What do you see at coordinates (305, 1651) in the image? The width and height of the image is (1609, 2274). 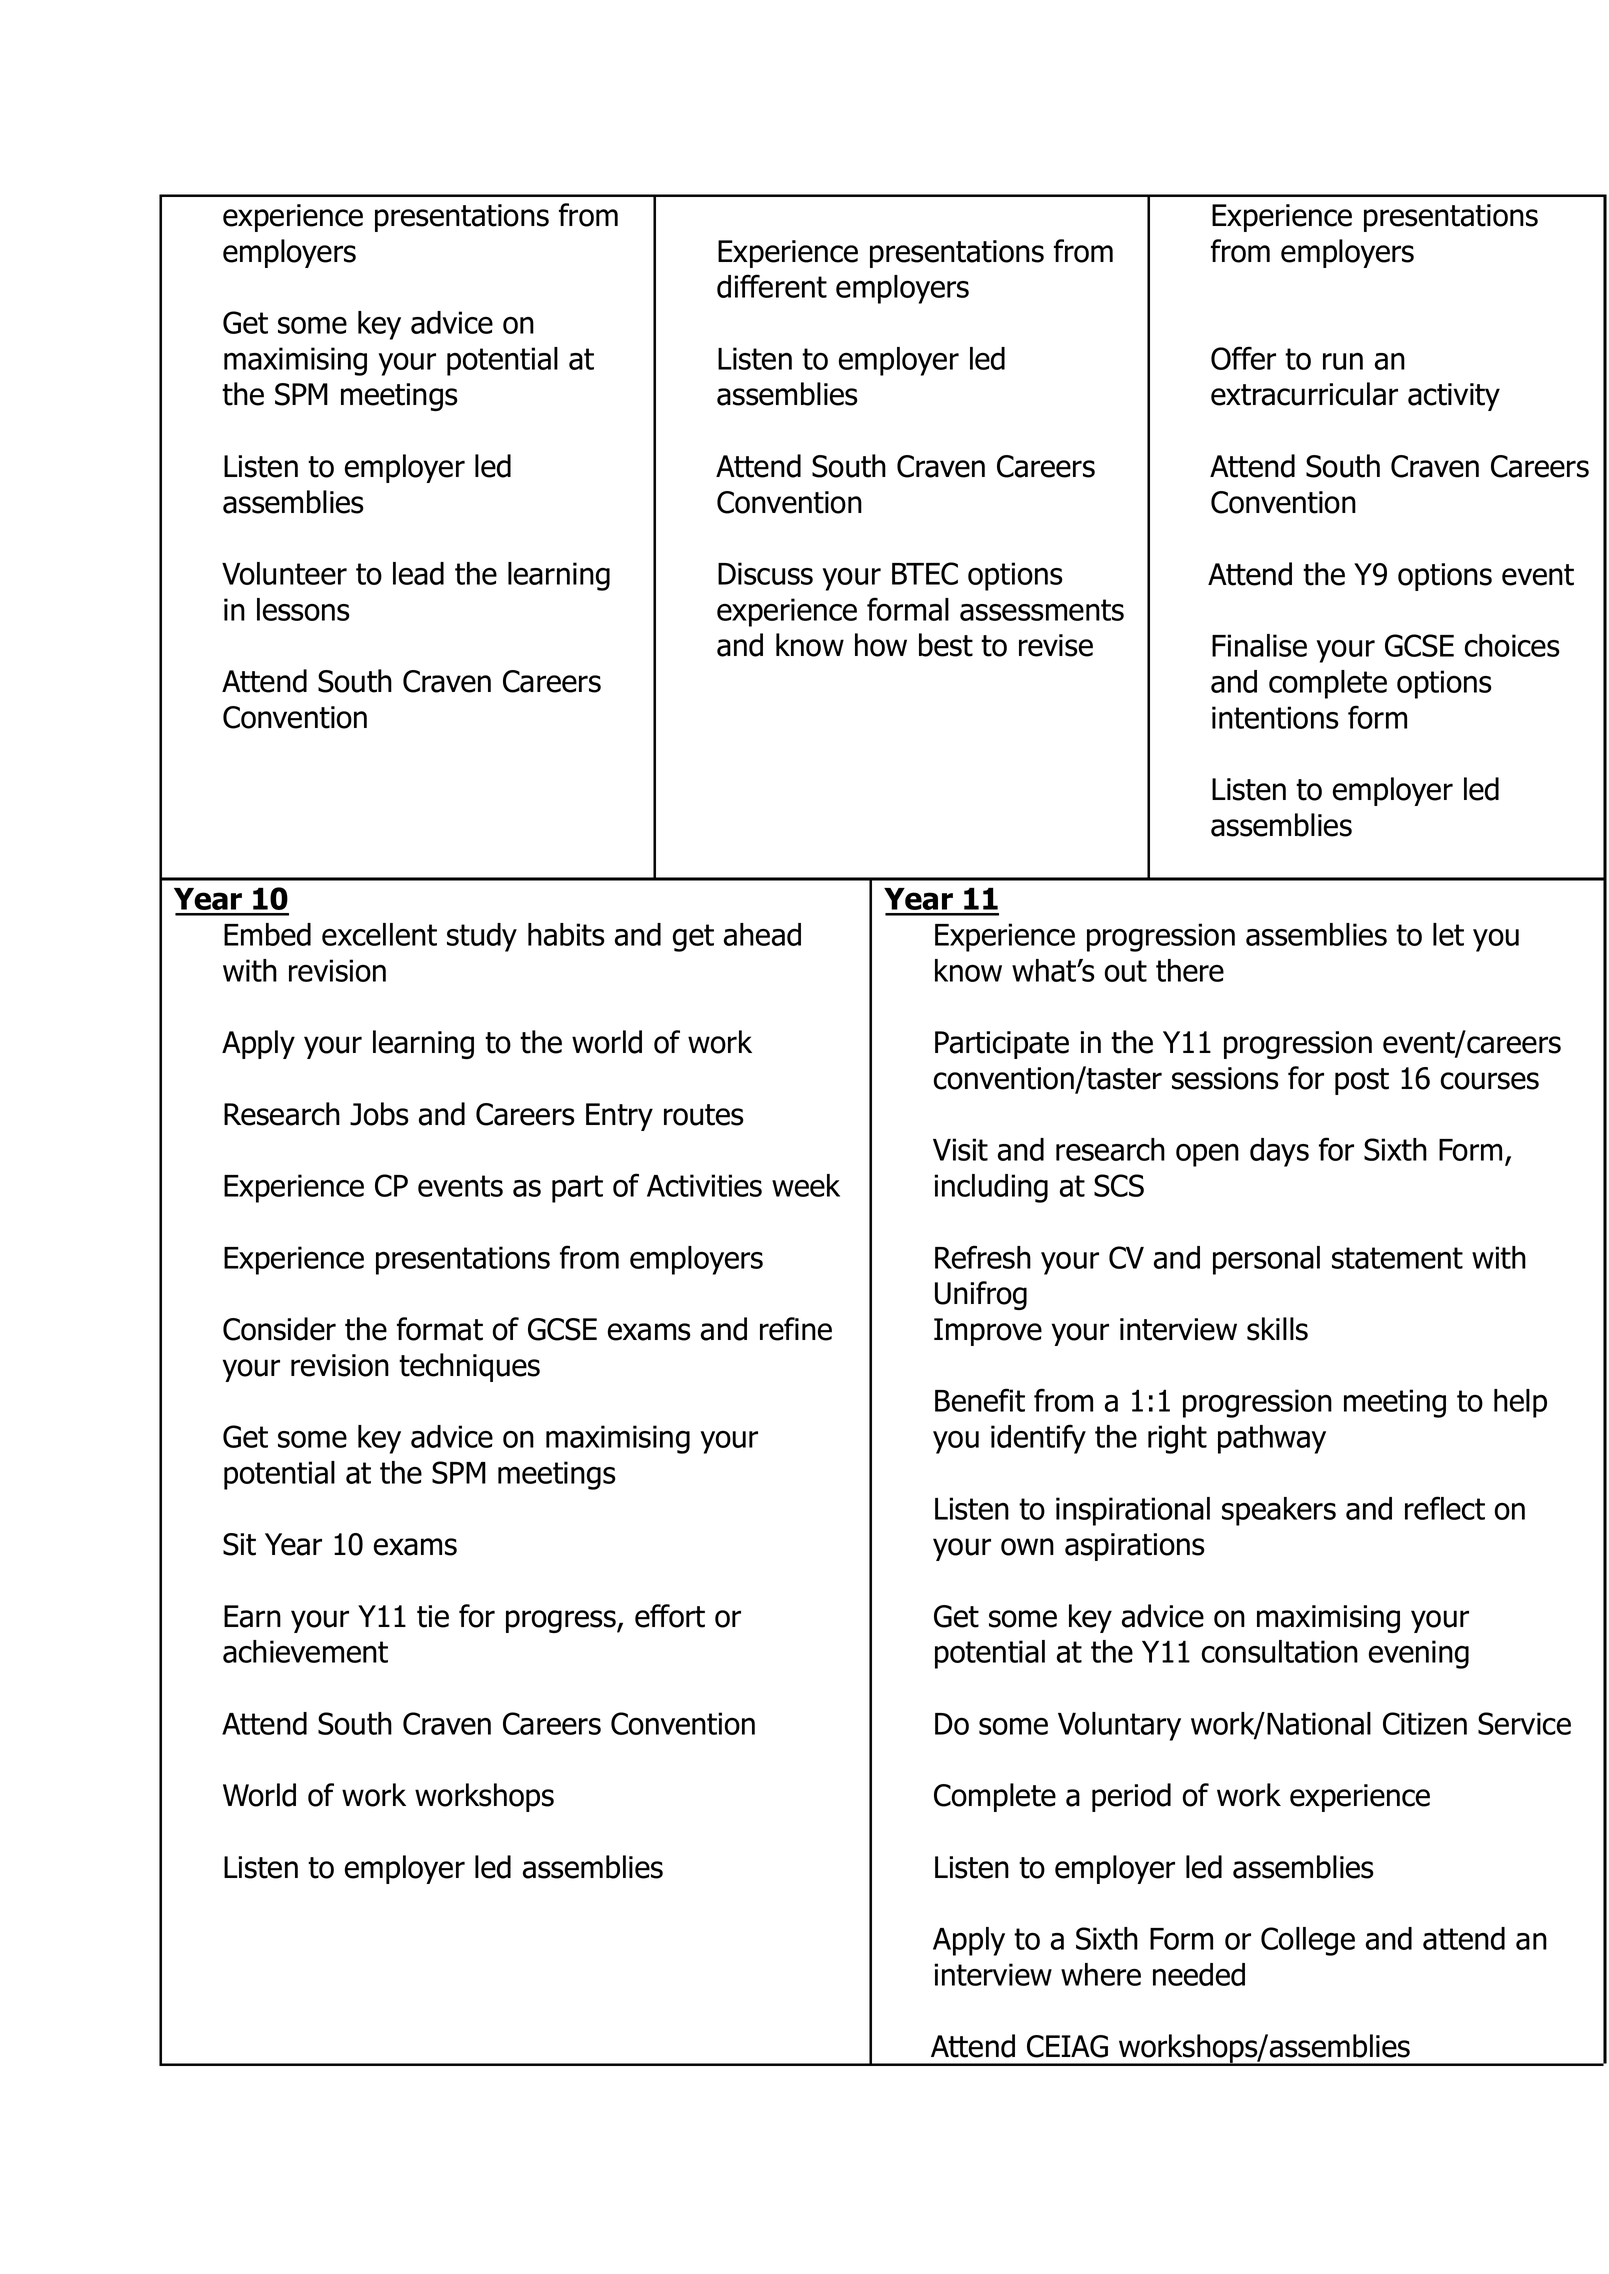 I see `achievement` at bounding box center [305, 1651].
